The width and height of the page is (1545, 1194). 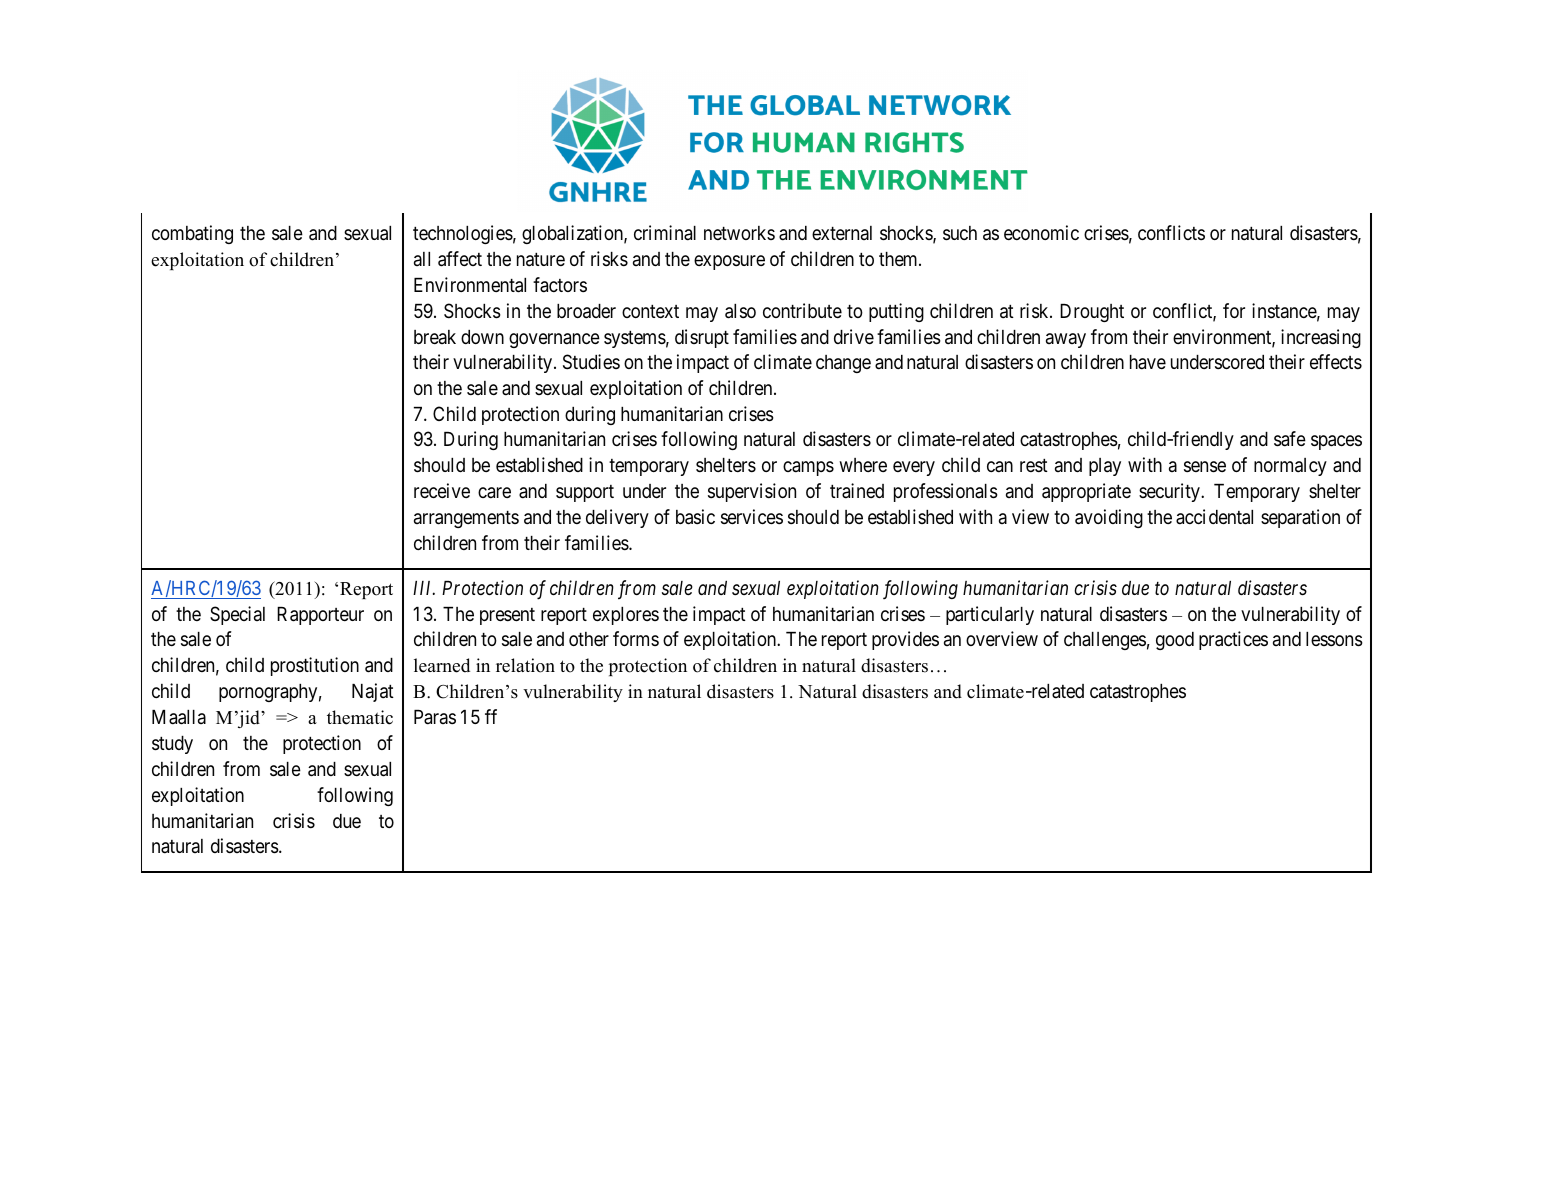 What do you see at coordinates (1175, 641) in the page?
I see `good` at bounding box center [1175, 641].
